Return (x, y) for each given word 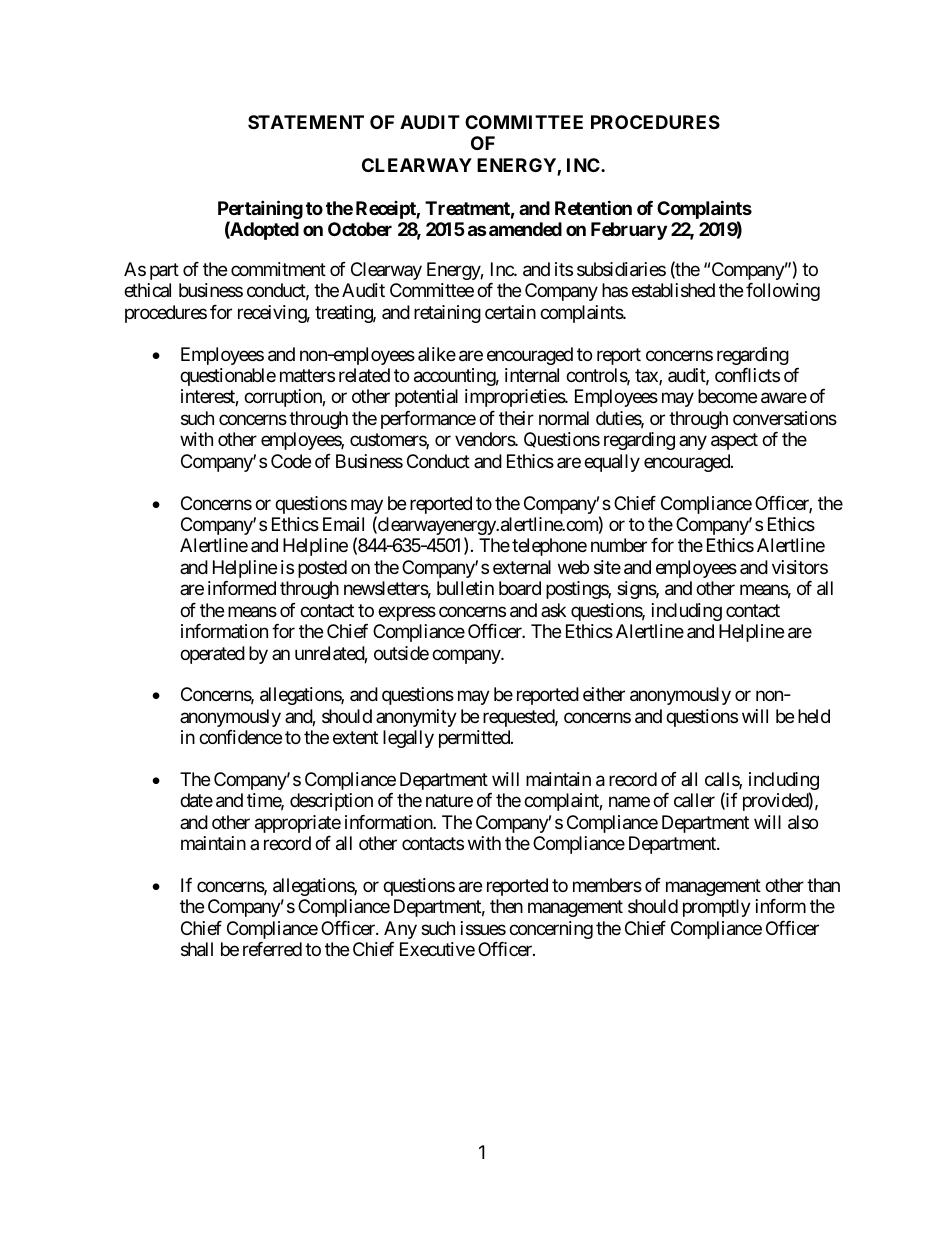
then (506, 906)
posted (322, 569)
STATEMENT (306, 122)
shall (197, 949)
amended (525, 229)
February (629, 231)
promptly (717, 908)
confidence (240, 737)
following (783, 292)
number (619, 545)
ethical (147, 290)
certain (510, 312)
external (522, 567)
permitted (475, 739)
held (814, 716)
